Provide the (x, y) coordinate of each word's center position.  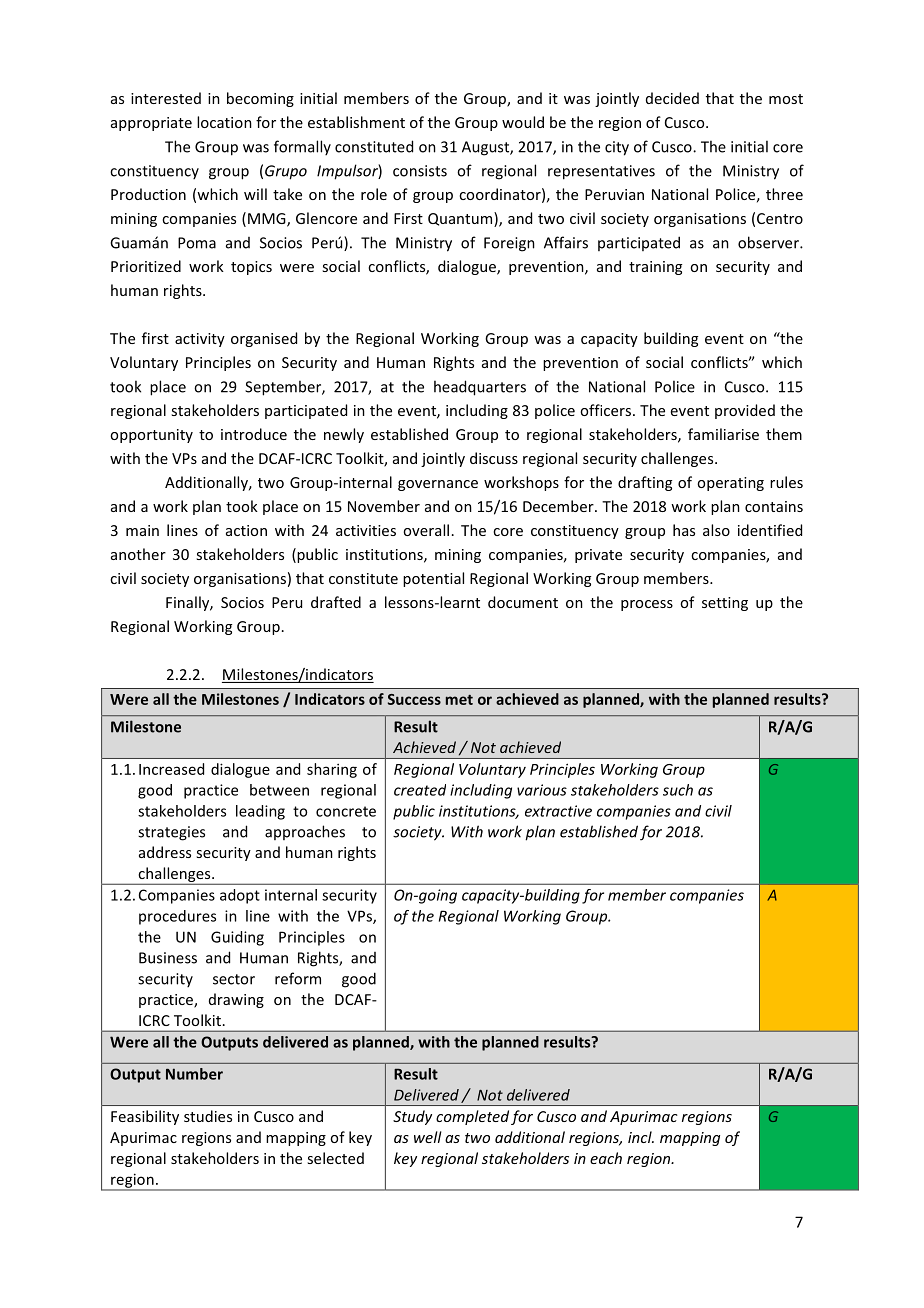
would (523, 122)
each (606, 1158)
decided (672, 98)
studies (208, 1116)
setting (725, 604)
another (138, 554)
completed (472, 1117)
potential (433, 579)
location (224, 122)
